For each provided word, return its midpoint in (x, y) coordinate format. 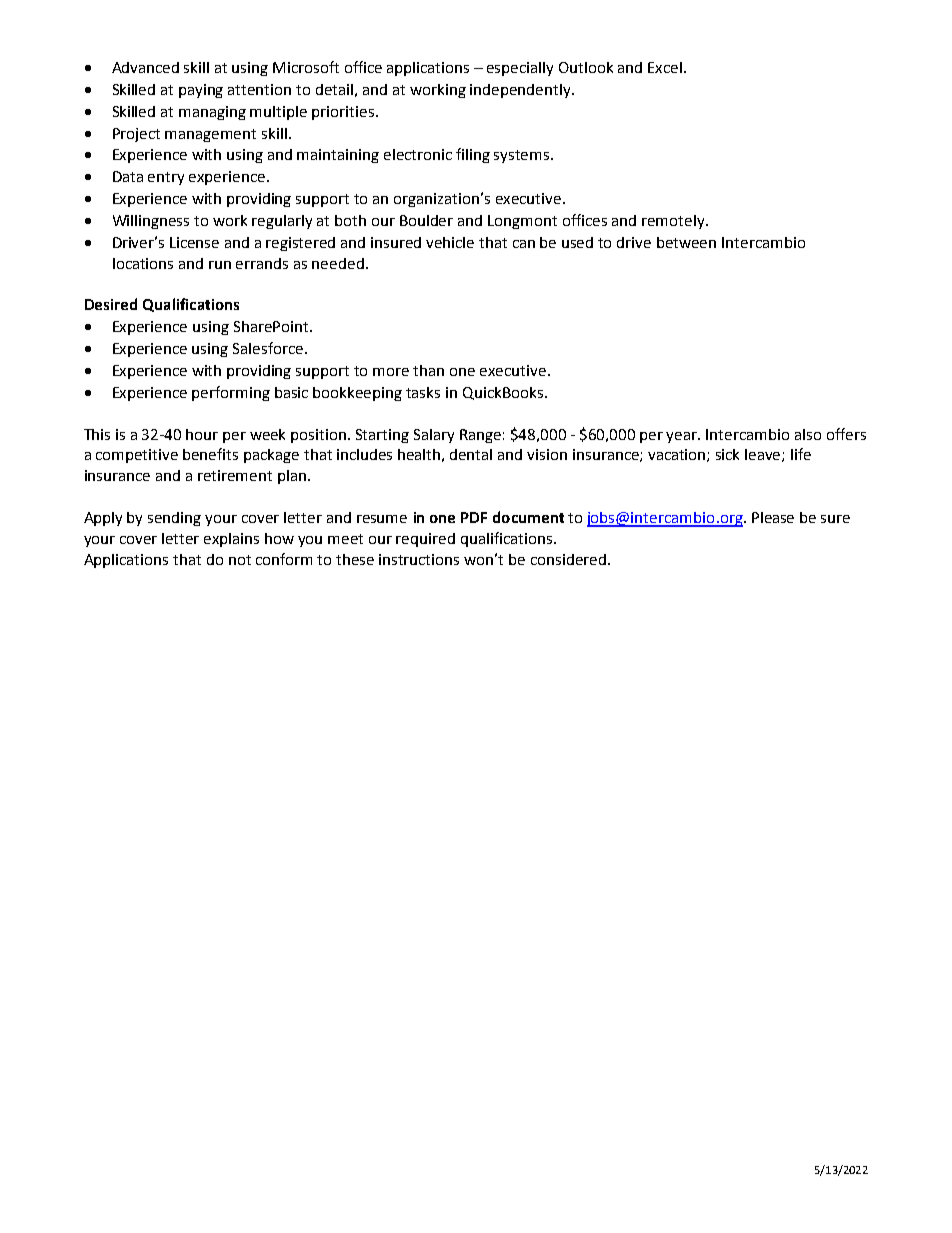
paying (201, 91)
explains (231, 540)
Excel (666, 67)
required (425, 540)
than (428, 370)
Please (773, 517)
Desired (111, 304)
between (686, 242)
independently (521, 91)
